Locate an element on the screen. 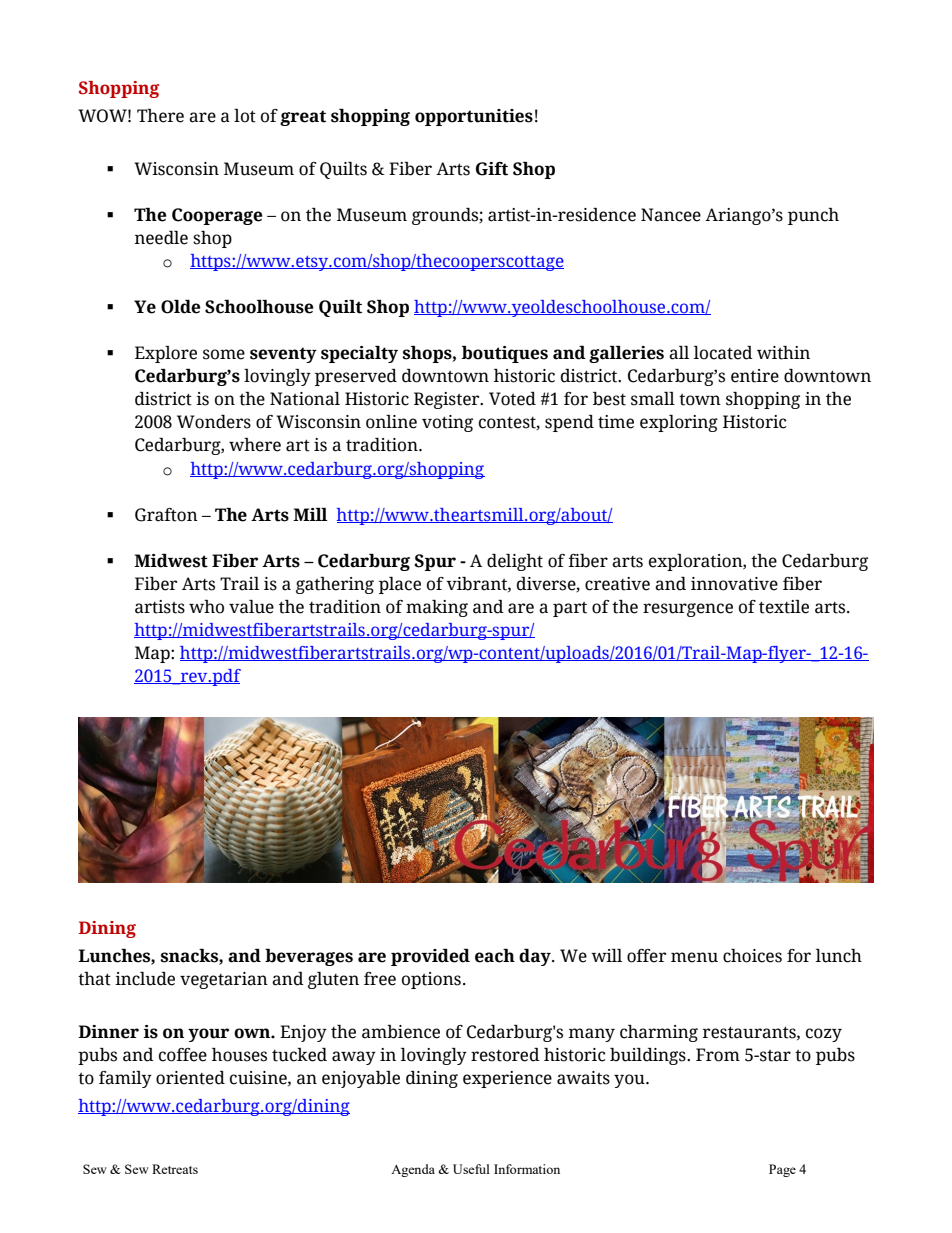 This screenshot has width=952, height=1233. Gift is located at coordinates (492, 169).
